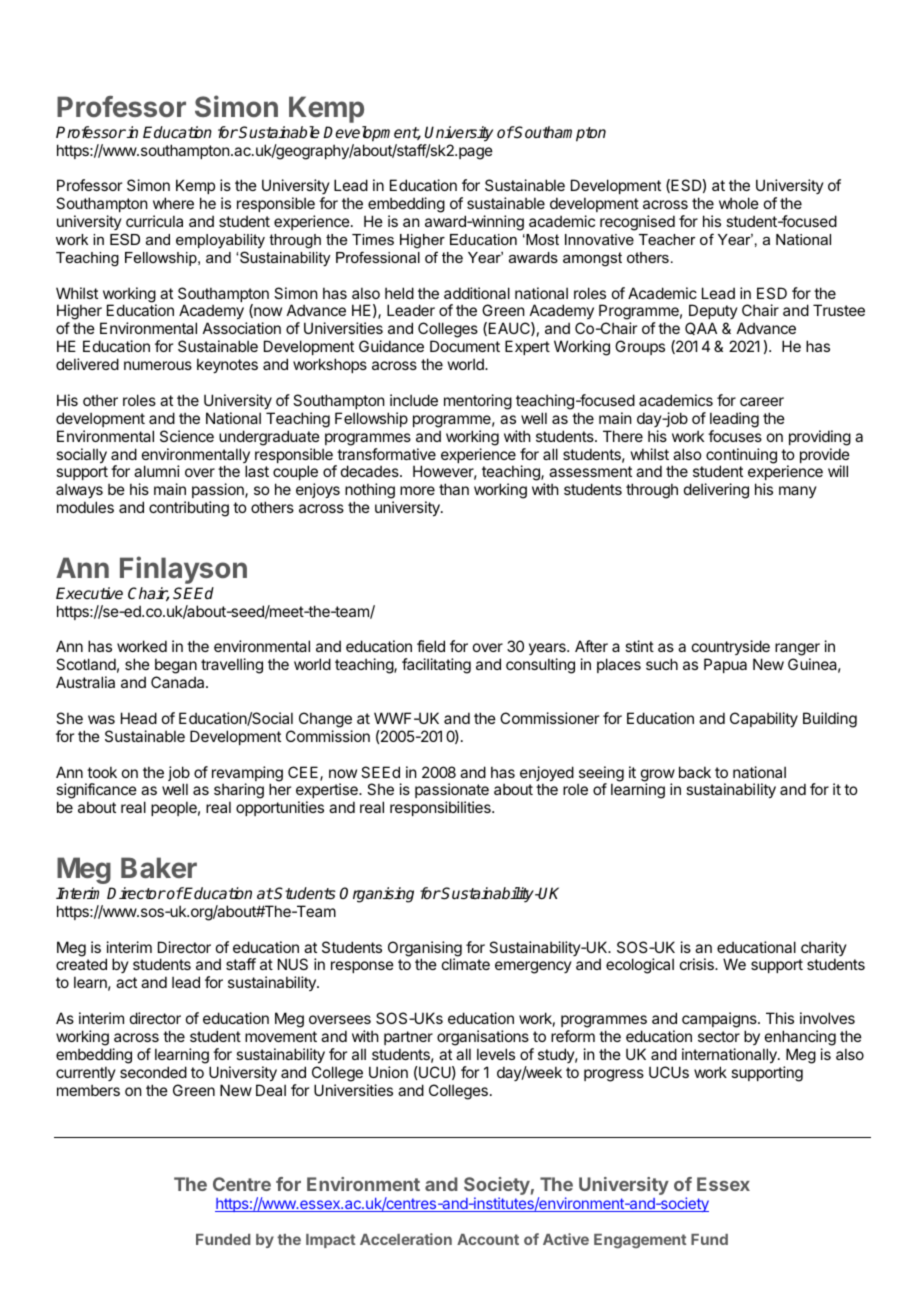  I want to click on facilitating, so click(436, 666).
